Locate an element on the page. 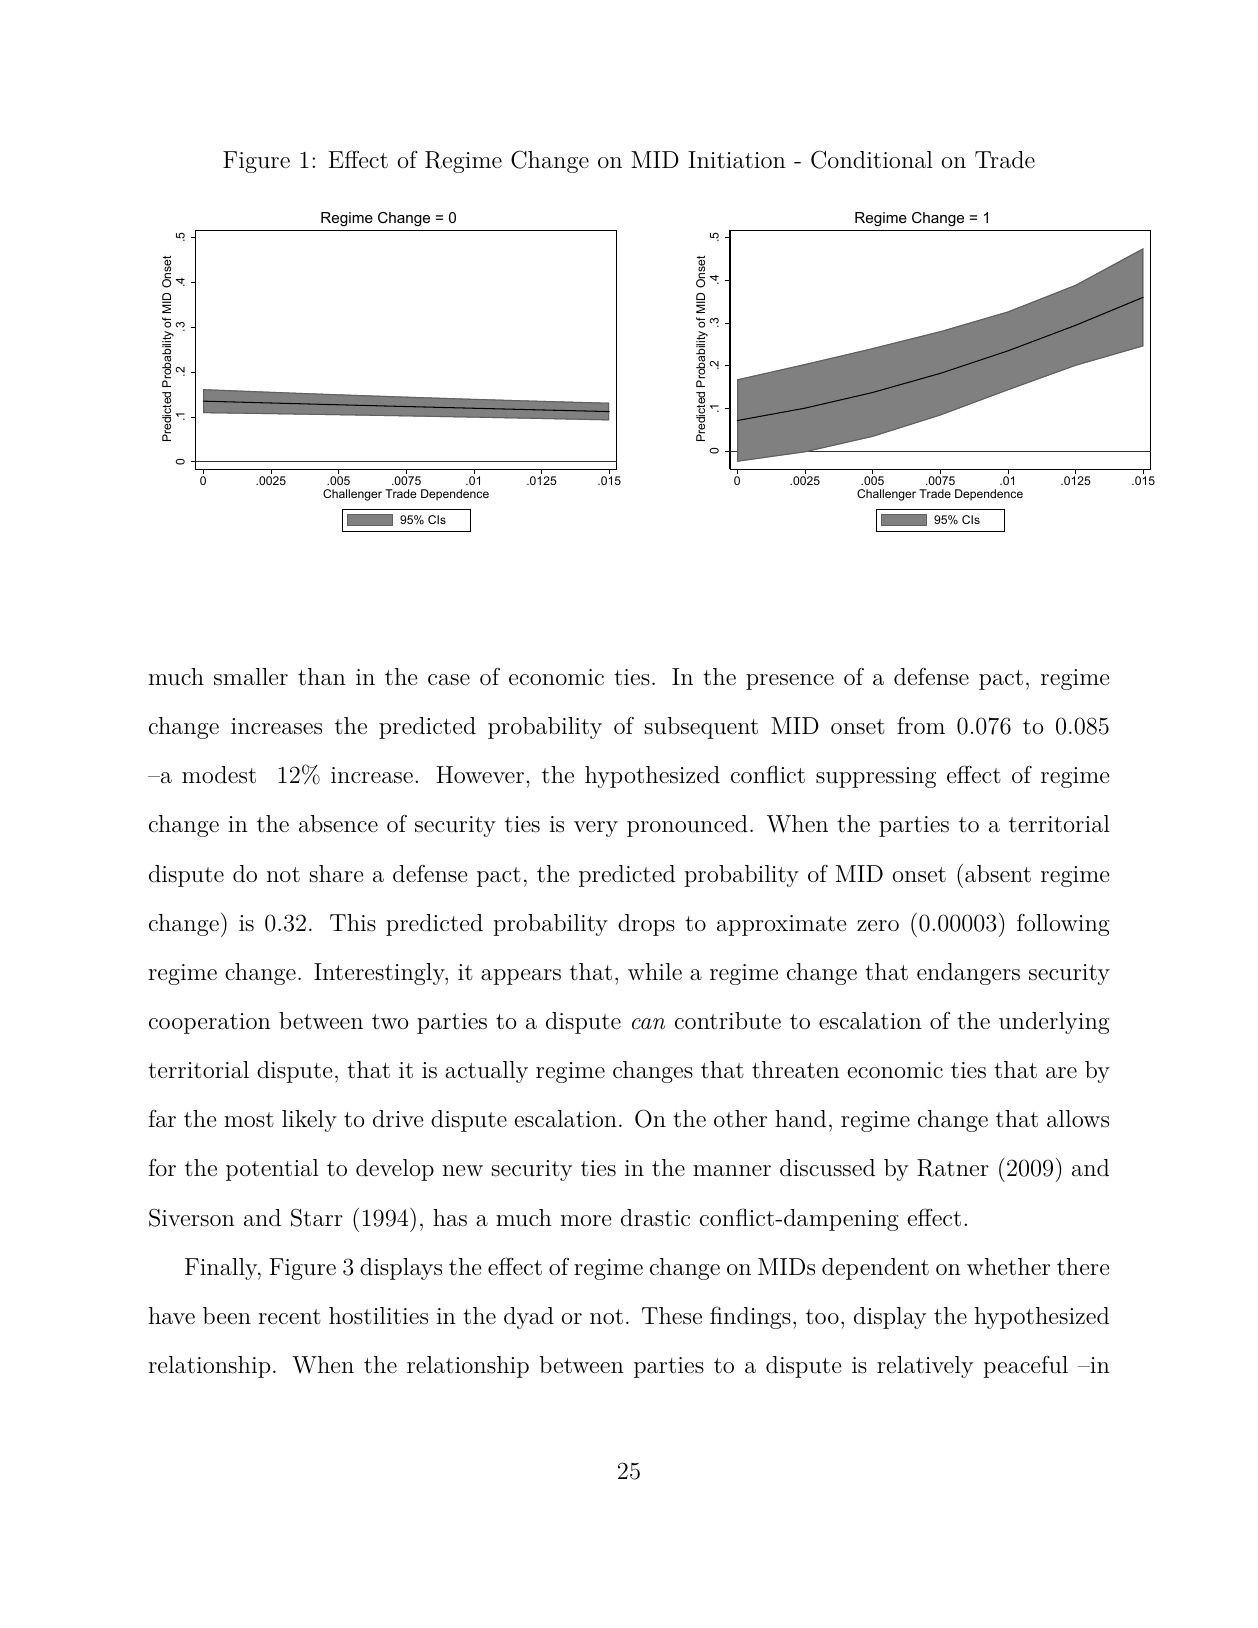  Initiation is located at coordinates (737, 160).
